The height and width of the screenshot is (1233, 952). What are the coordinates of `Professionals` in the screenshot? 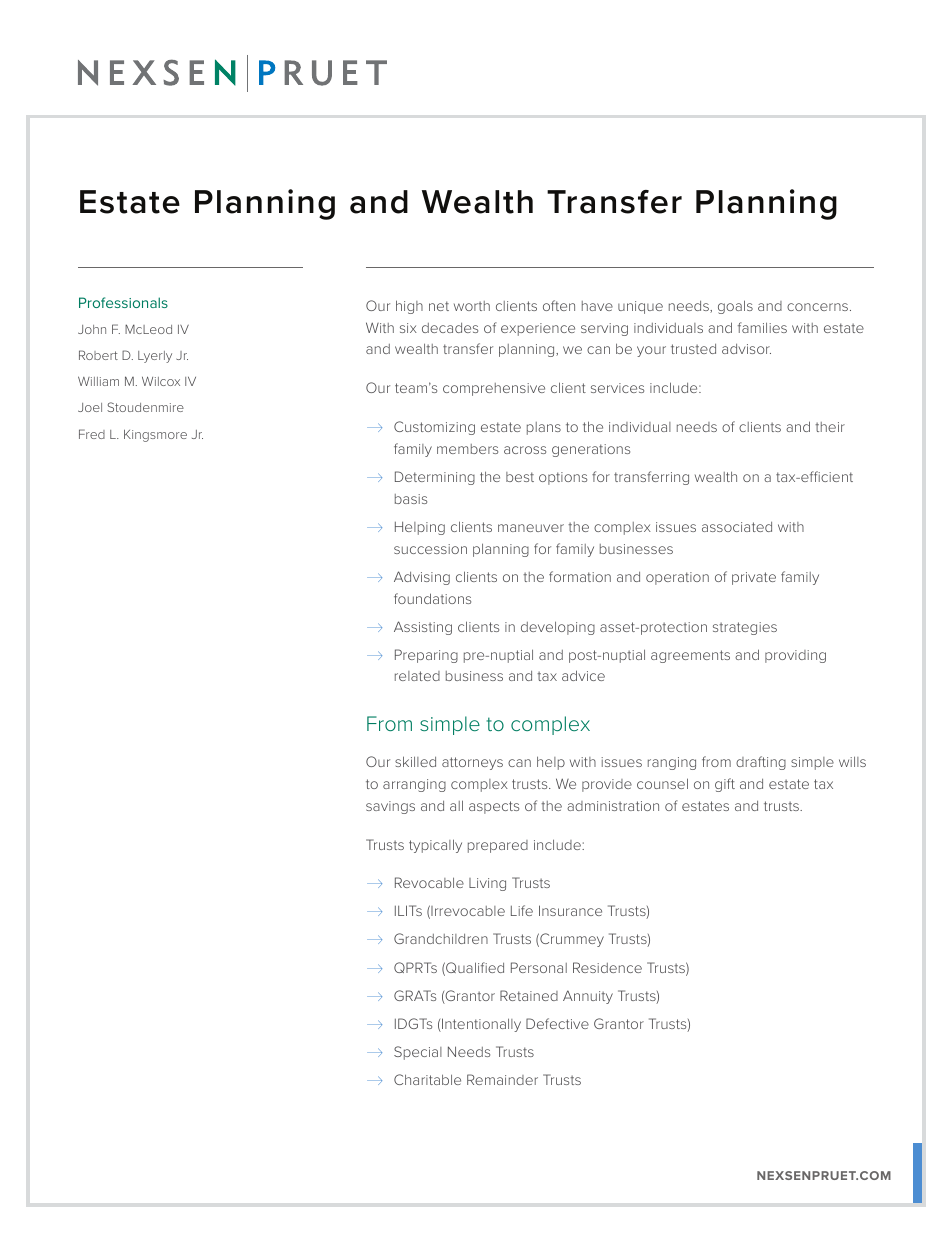 It's located at (123, 302).
